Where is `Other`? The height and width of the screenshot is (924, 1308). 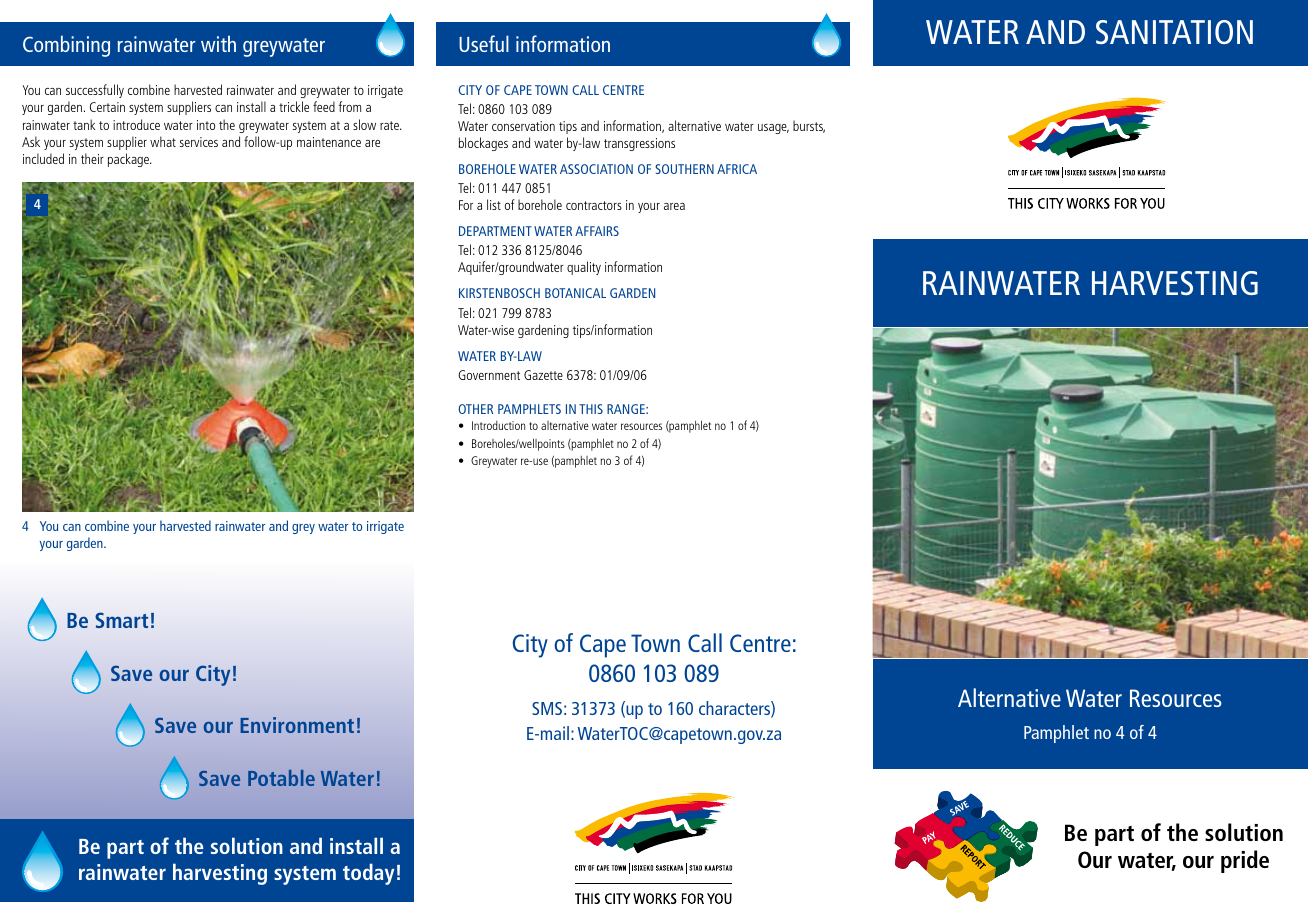
Other is located at coordinates (475, 409).
